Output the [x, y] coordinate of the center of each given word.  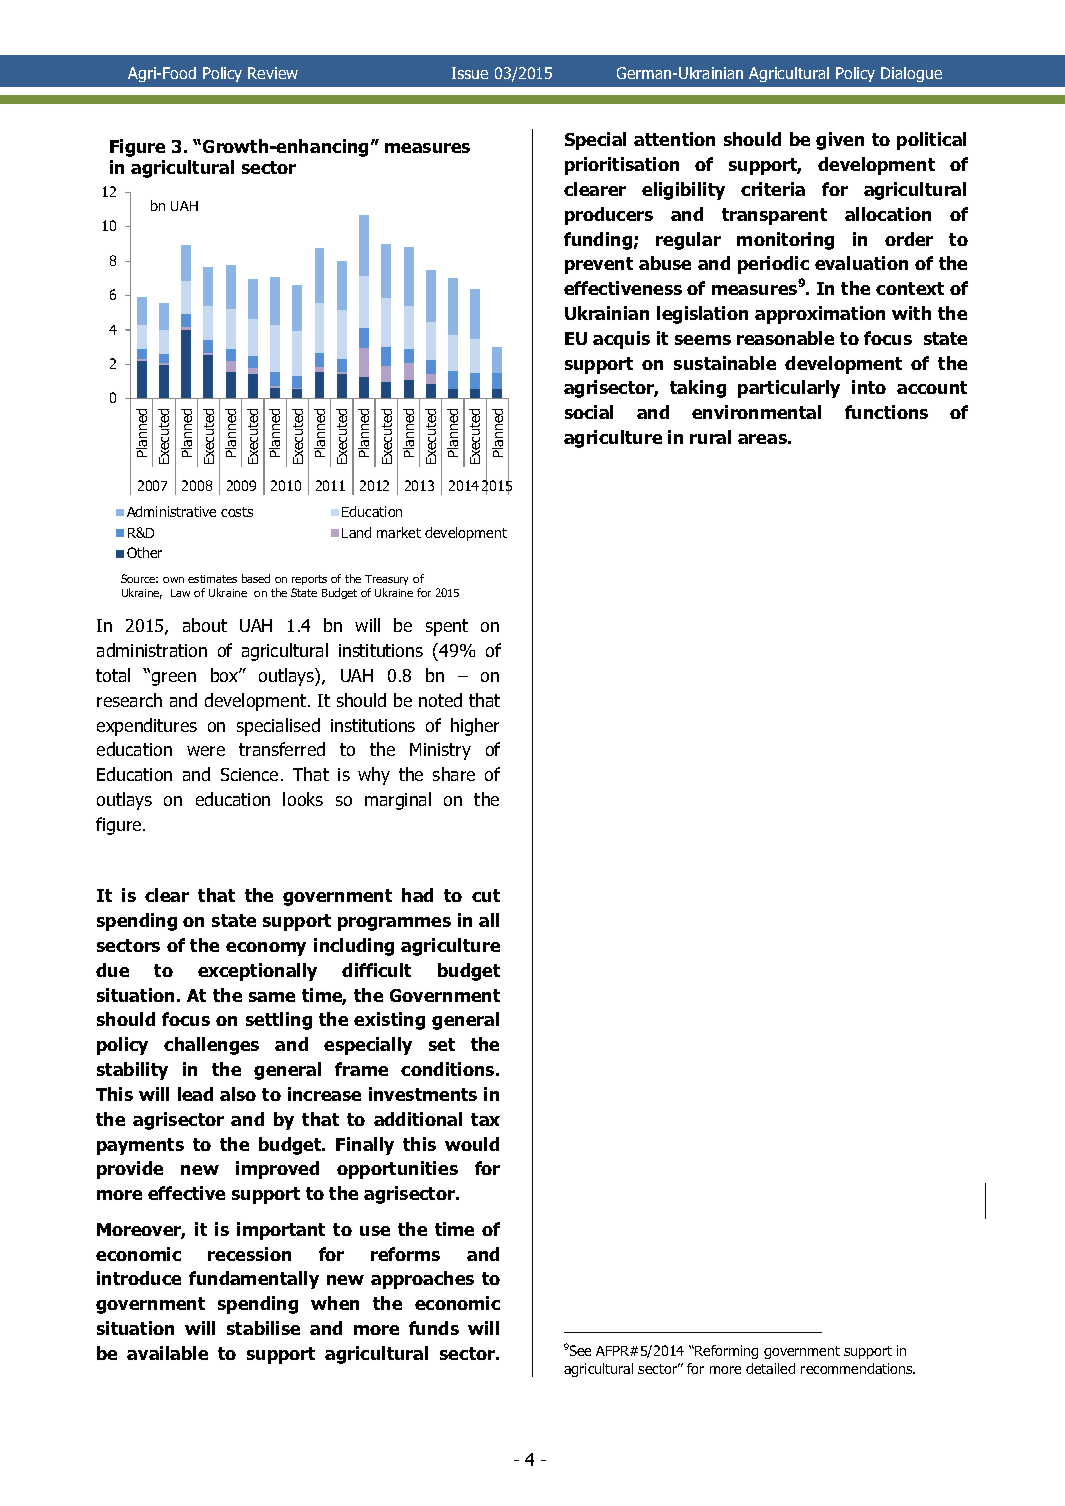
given [840, 141]
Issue [470, 73]
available [167, 1353]
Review [273, 73]
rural [710, 437]
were [206, 751]
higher [475, 727]
